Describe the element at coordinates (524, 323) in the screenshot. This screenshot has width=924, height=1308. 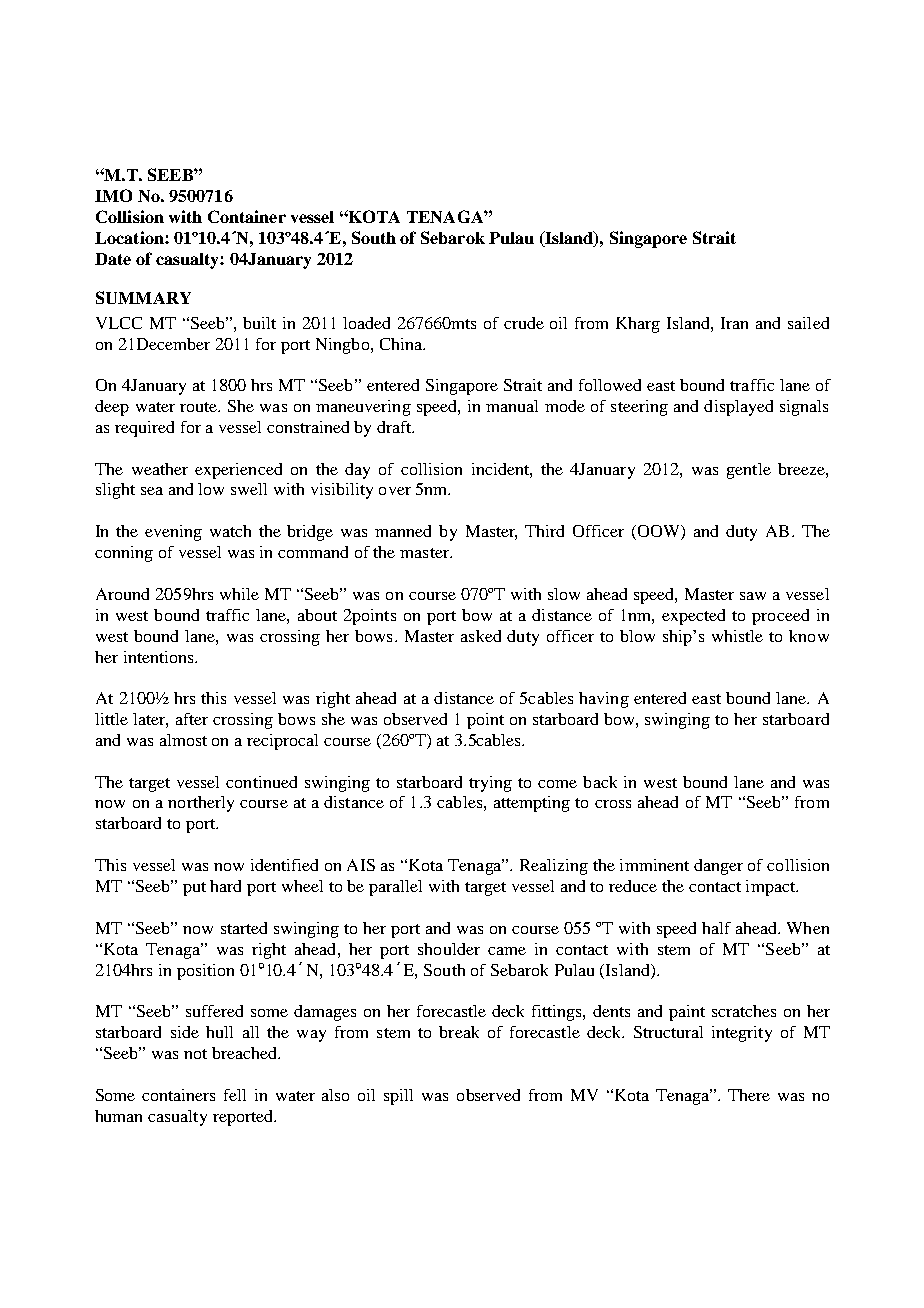
I see `crude` at that location.
